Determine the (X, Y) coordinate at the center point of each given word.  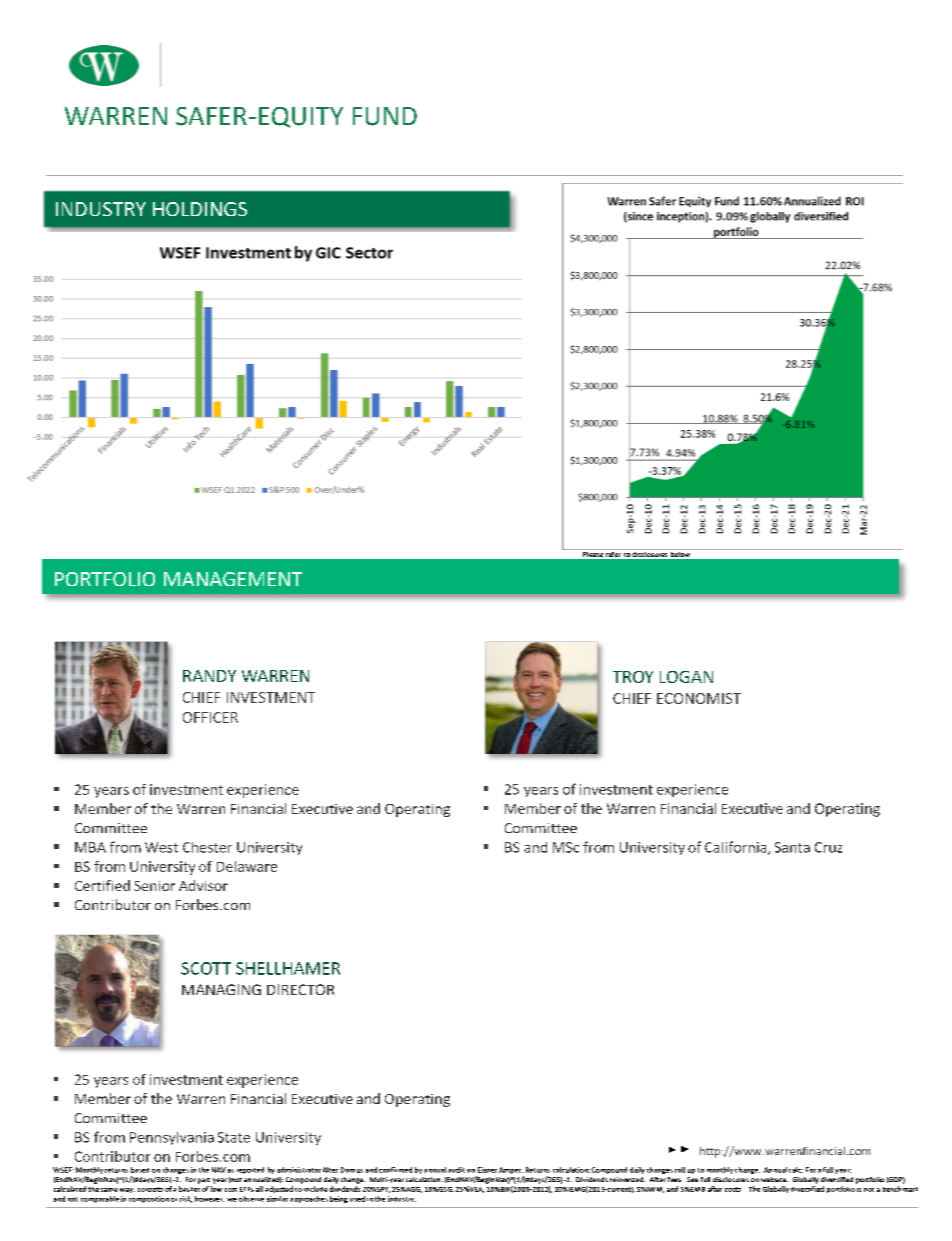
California (737, 848)
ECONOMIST (699, 698)
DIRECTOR (300, 989)
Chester (207, 847)
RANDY (209, 676)
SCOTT (206, 968)
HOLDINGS (200, 209)
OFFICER (210, 717)
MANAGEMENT (233, 579)
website (774, 1179)
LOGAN (686, 677)
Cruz (828, 847)
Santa (792, 847)
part (204, 1181)
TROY (633, 677)
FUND (385, 116)
